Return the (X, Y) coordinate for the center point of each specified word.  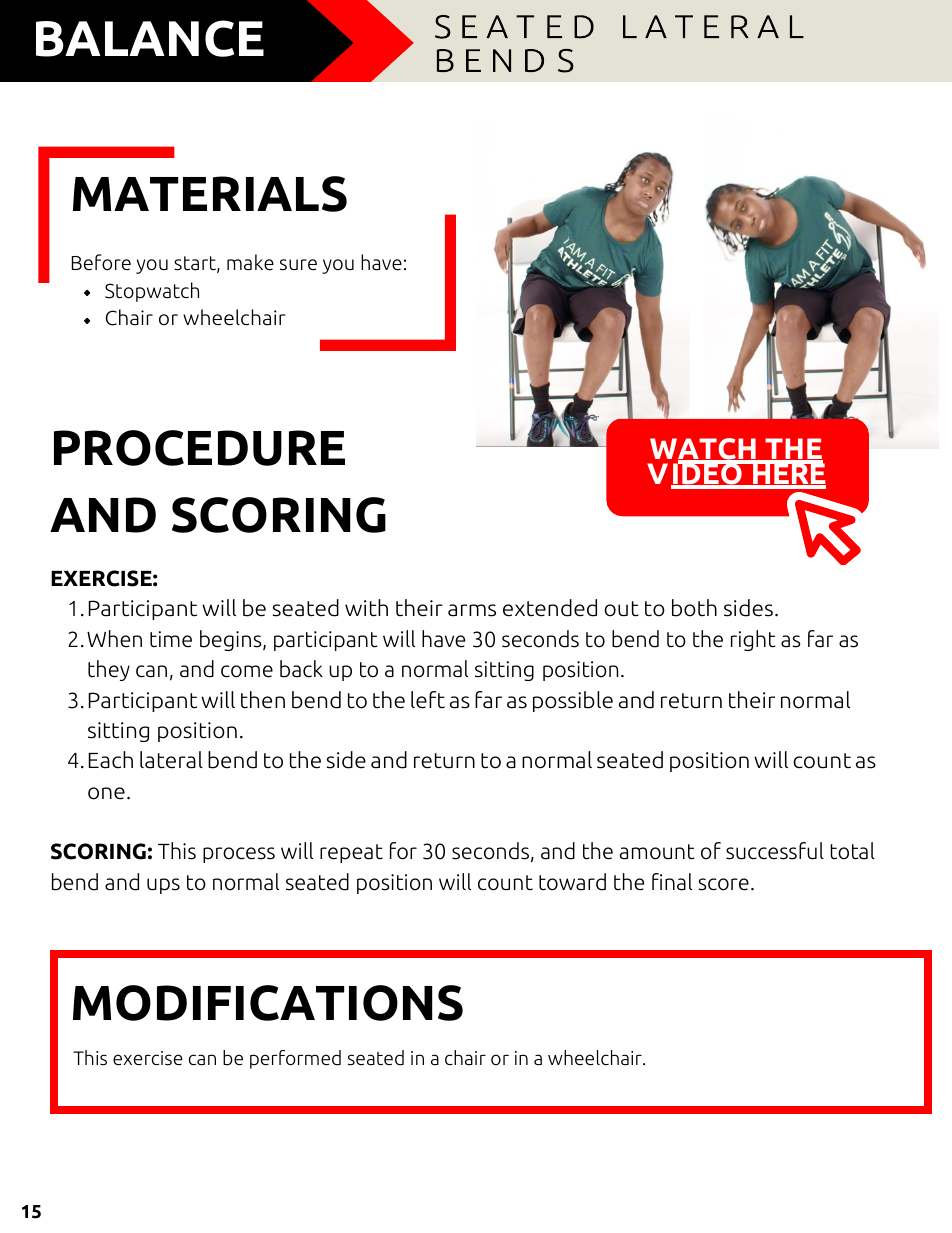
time (171, 639)
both (694, 608)
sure (298, 265)
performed (295, 1059)
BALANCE (150, 38)
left (428, 700)
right (753, 640)
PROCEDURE (199, 448)
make (250, 262)
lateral (171, 760)
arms (472, 610)
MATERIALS (210, 194)
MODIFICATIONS (268, 1003)
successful (775, 851)
